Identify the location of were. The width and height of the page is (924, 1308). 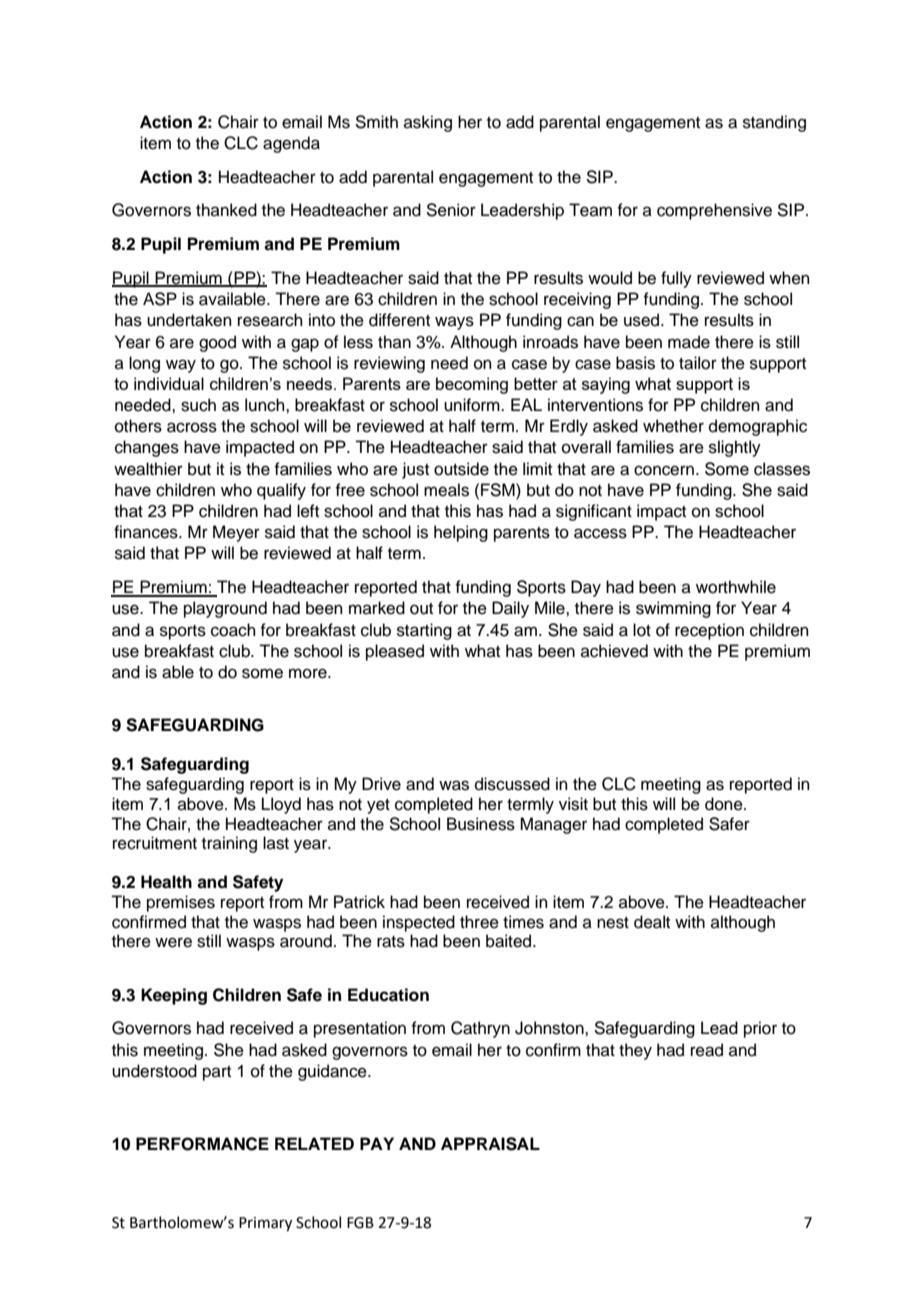
(173, 942).
